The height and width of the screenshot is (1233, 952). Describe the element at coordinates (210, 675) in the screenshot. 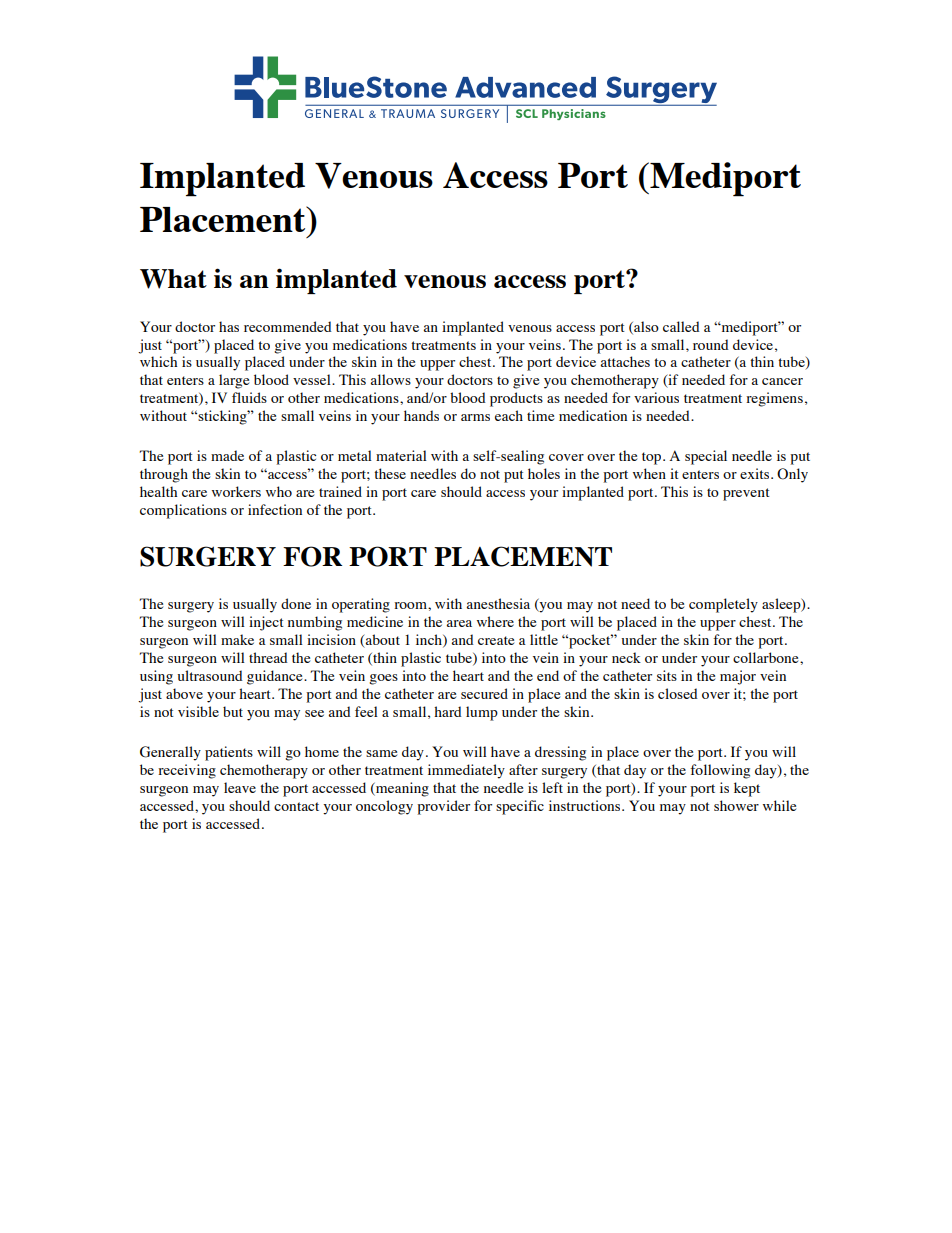

I see `ultrasound` at that location.
